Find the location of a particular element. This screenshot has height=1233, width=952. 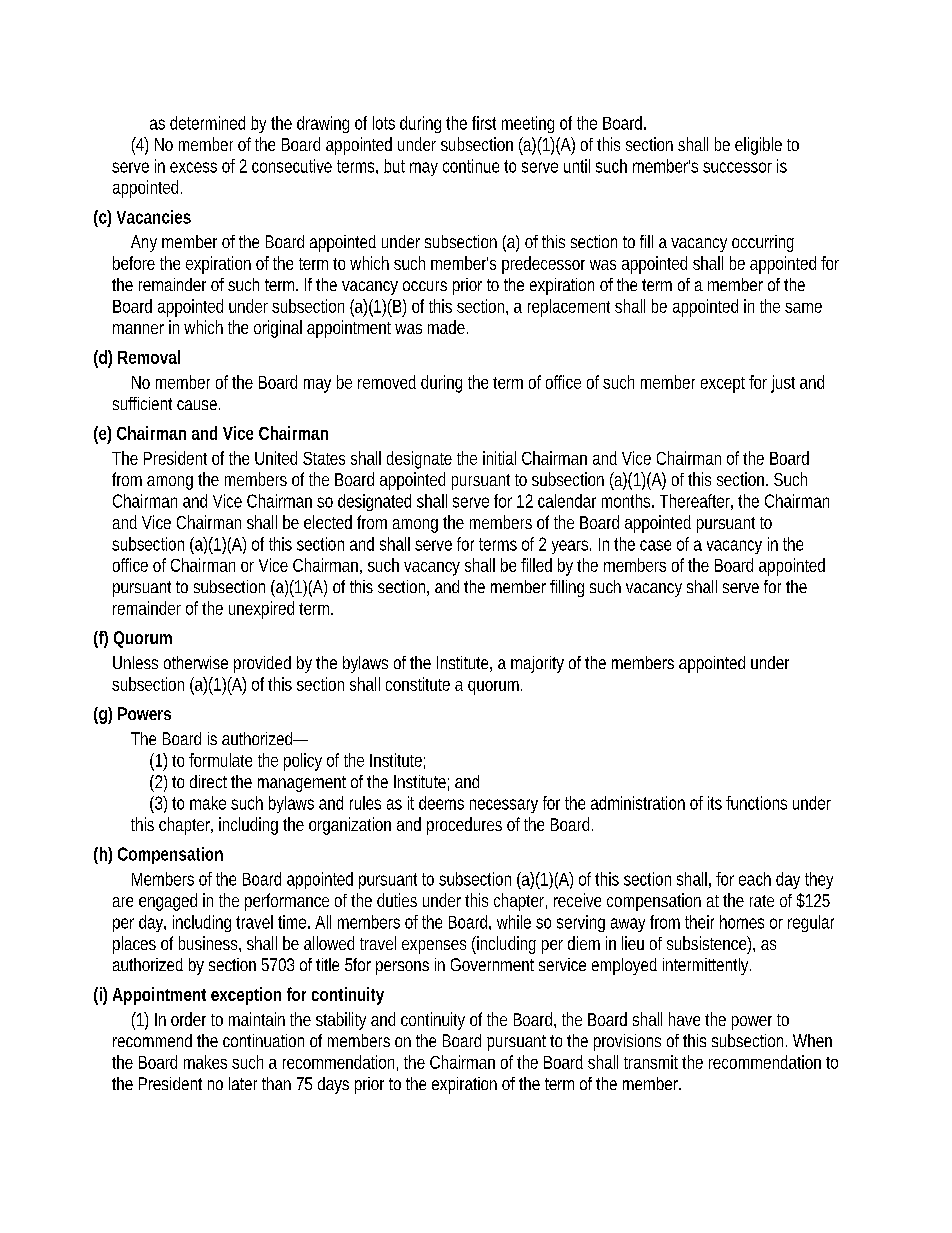

its is located at coordinates (715, 803).
